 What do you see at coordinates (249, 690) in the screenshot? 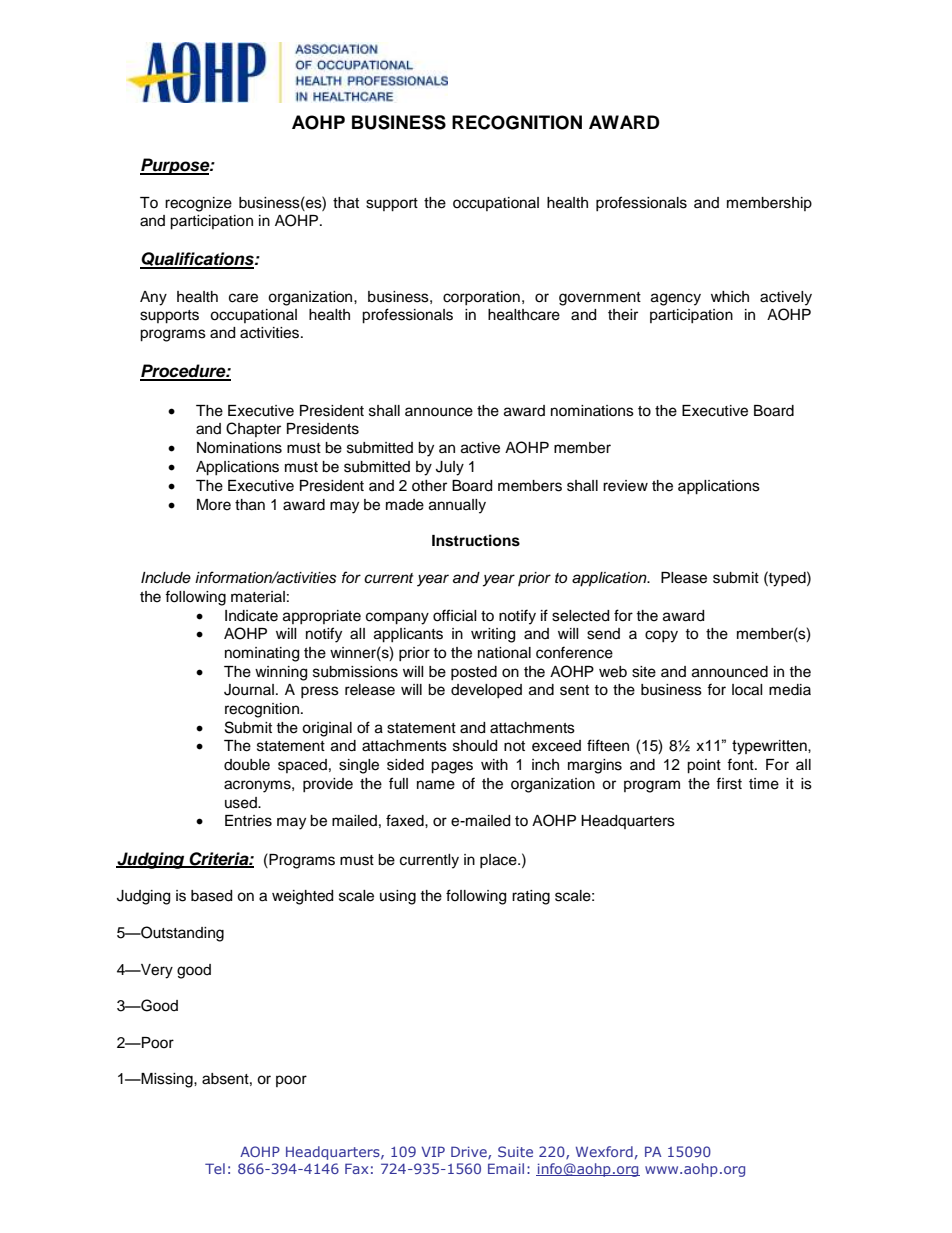
I see `Journal` at bounding box center [249, 690].
